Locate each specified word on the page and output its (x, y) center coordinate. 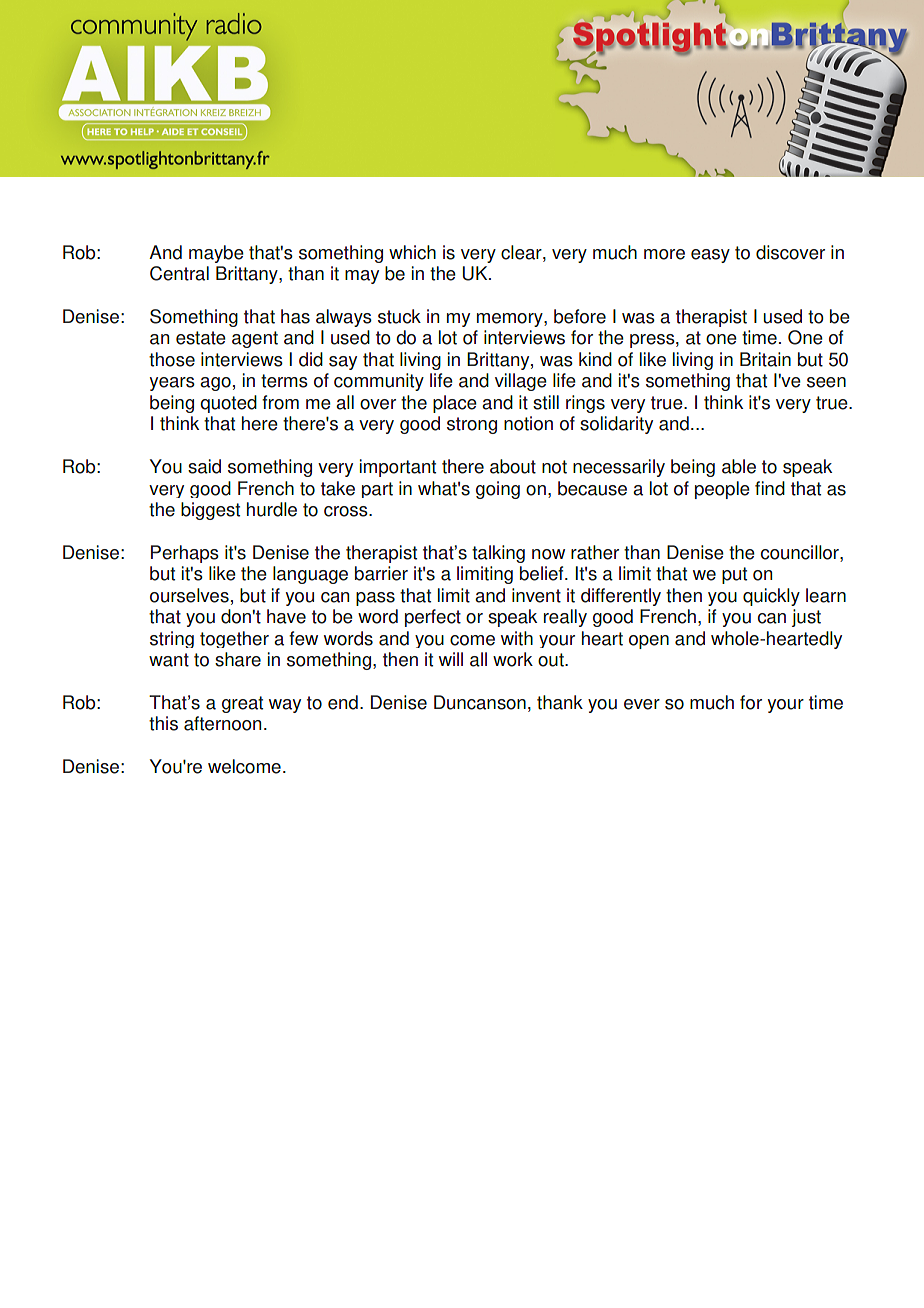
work (513, 659)
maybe (216, 254)
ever (642, 704)
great (242, 704)
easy (710, 256)
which (412, 252)
